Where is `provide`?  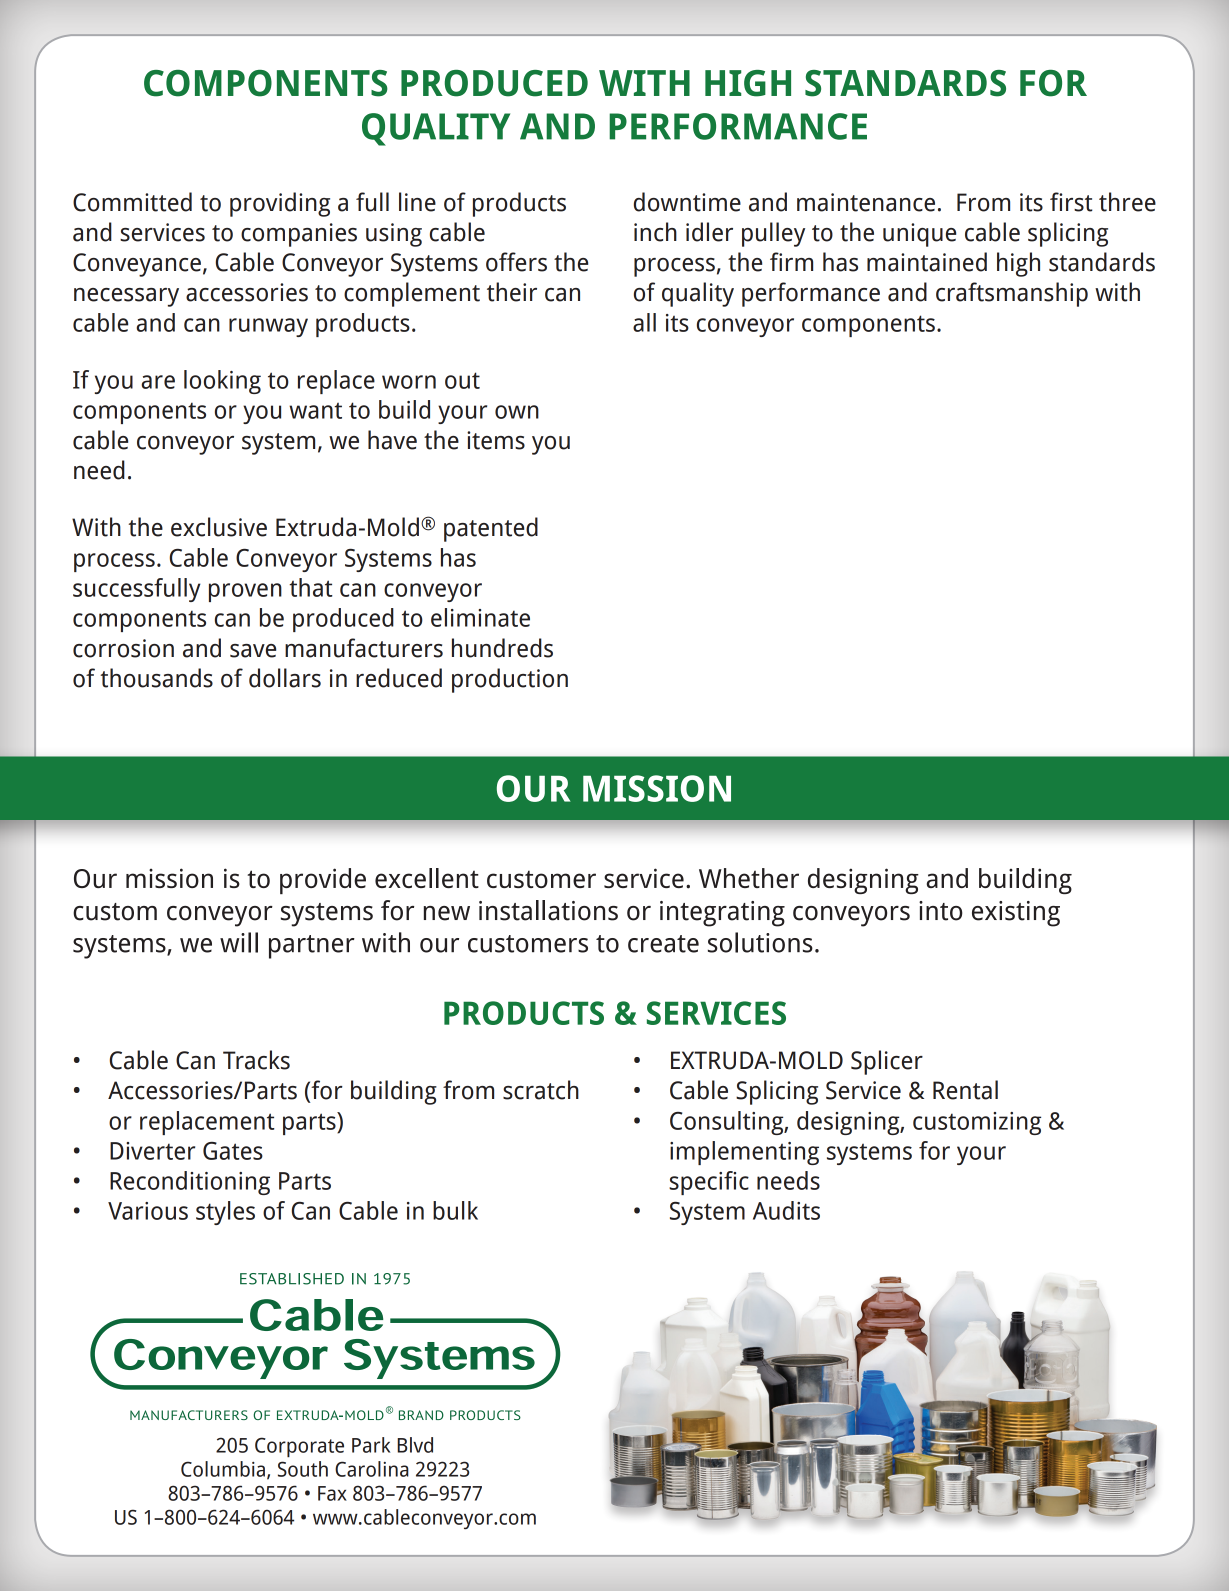 provide is located at coordinates (323, 881).
